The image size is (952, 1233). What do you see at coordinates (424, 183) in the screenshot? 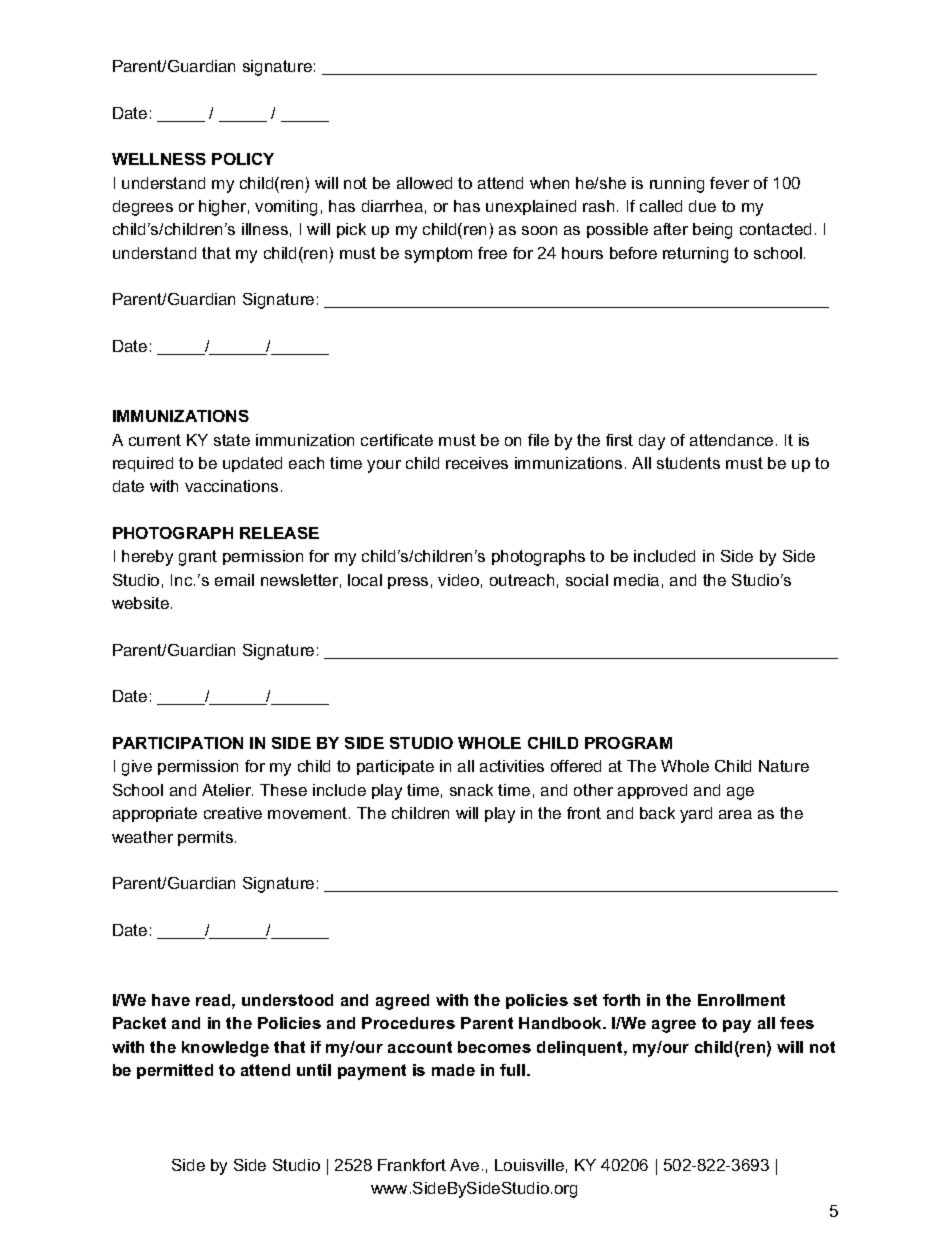
I see `allowed` at bounding box center [424, 183].
